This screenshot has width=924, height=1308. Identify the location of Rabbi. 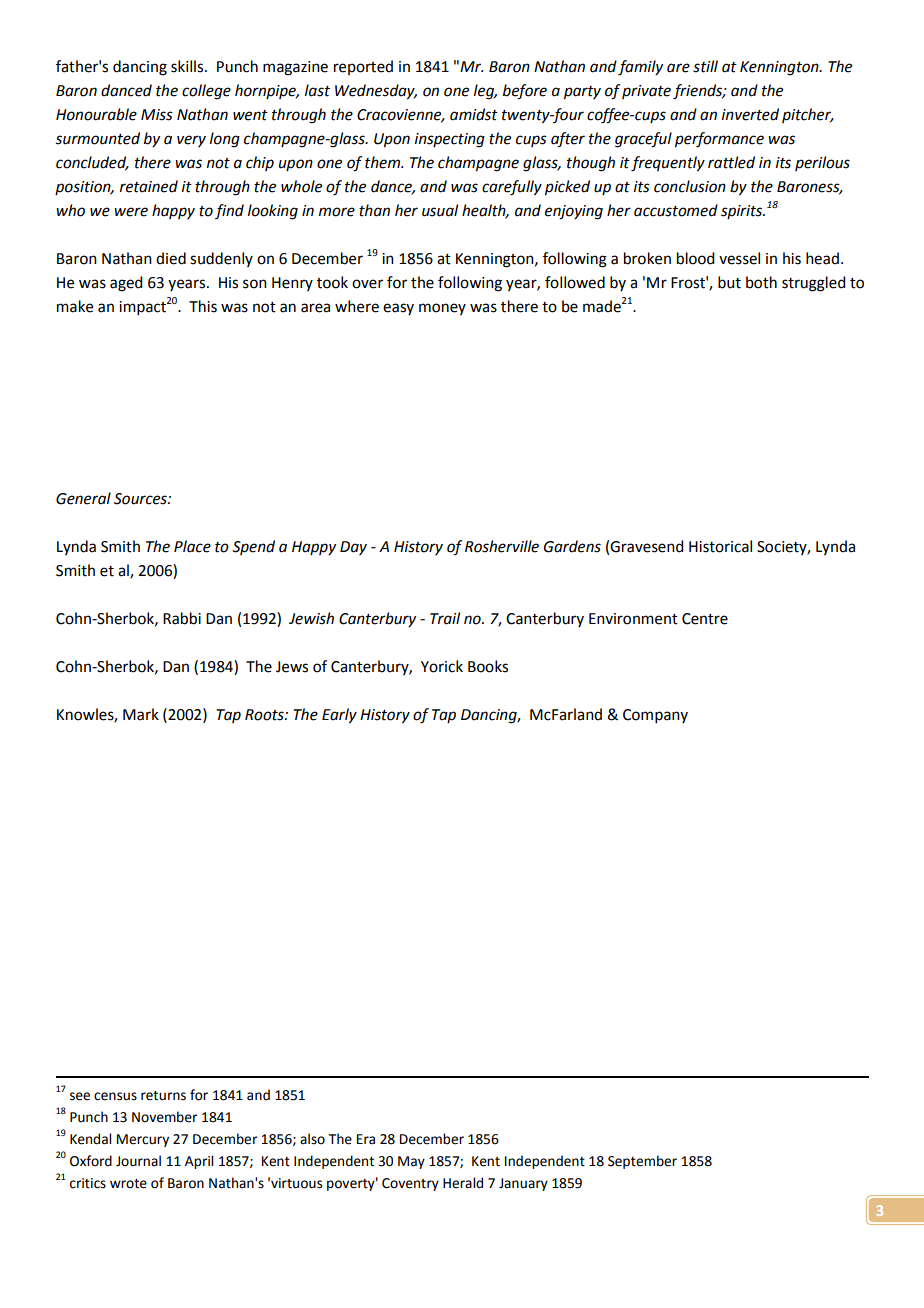
(182, 618).
